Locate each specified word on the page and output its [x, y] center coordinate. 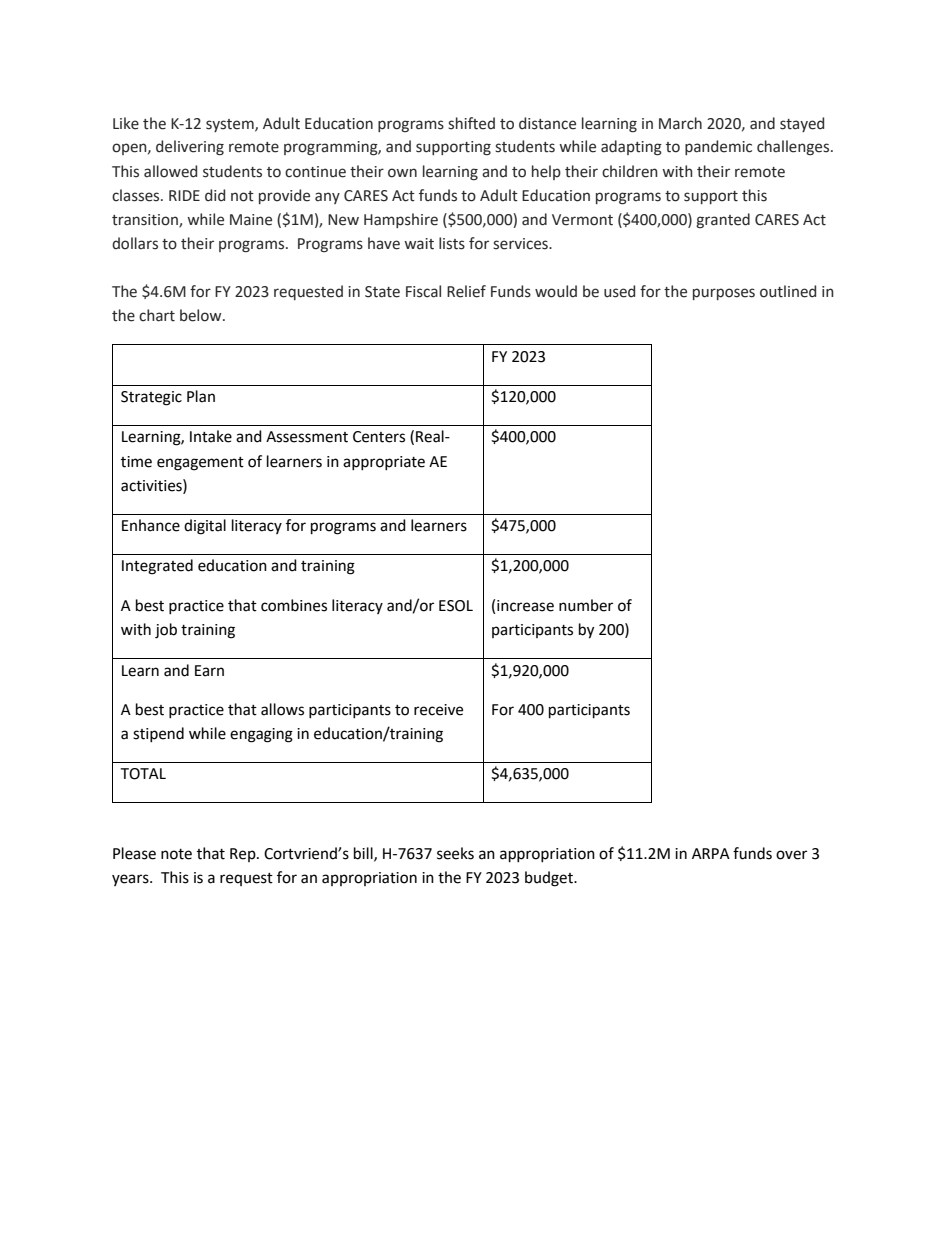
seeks [455, 853]
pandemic [718, 147]
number [586, 605]
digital [205, 527]
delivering [190, 148]
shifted [471, 123]
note [176, 854]
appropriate [384, 463]
